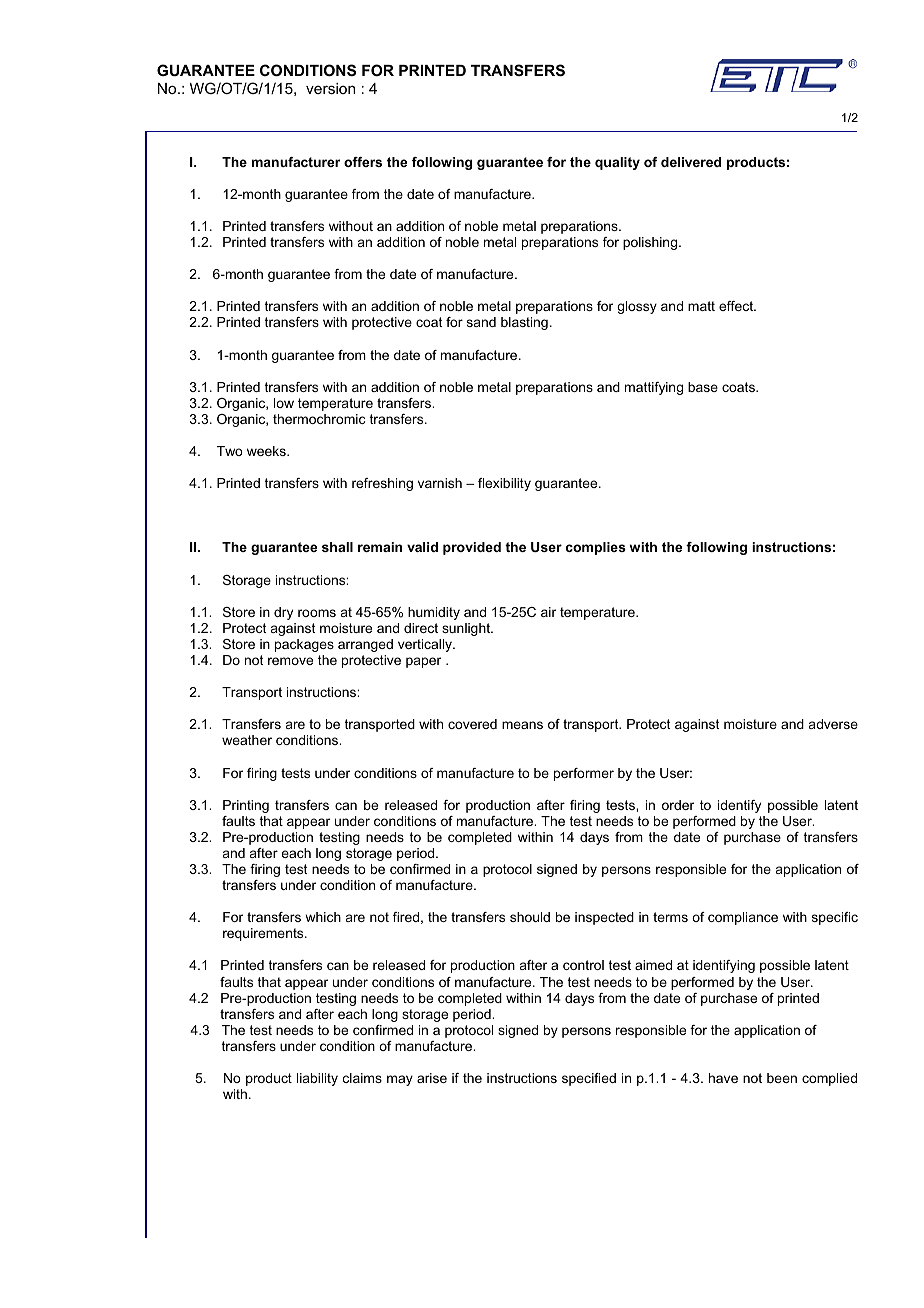 The height and width of the page is (1308, 924). Describe the element at coordinates (317, 613) in the page. I see `rooms` at that location.
